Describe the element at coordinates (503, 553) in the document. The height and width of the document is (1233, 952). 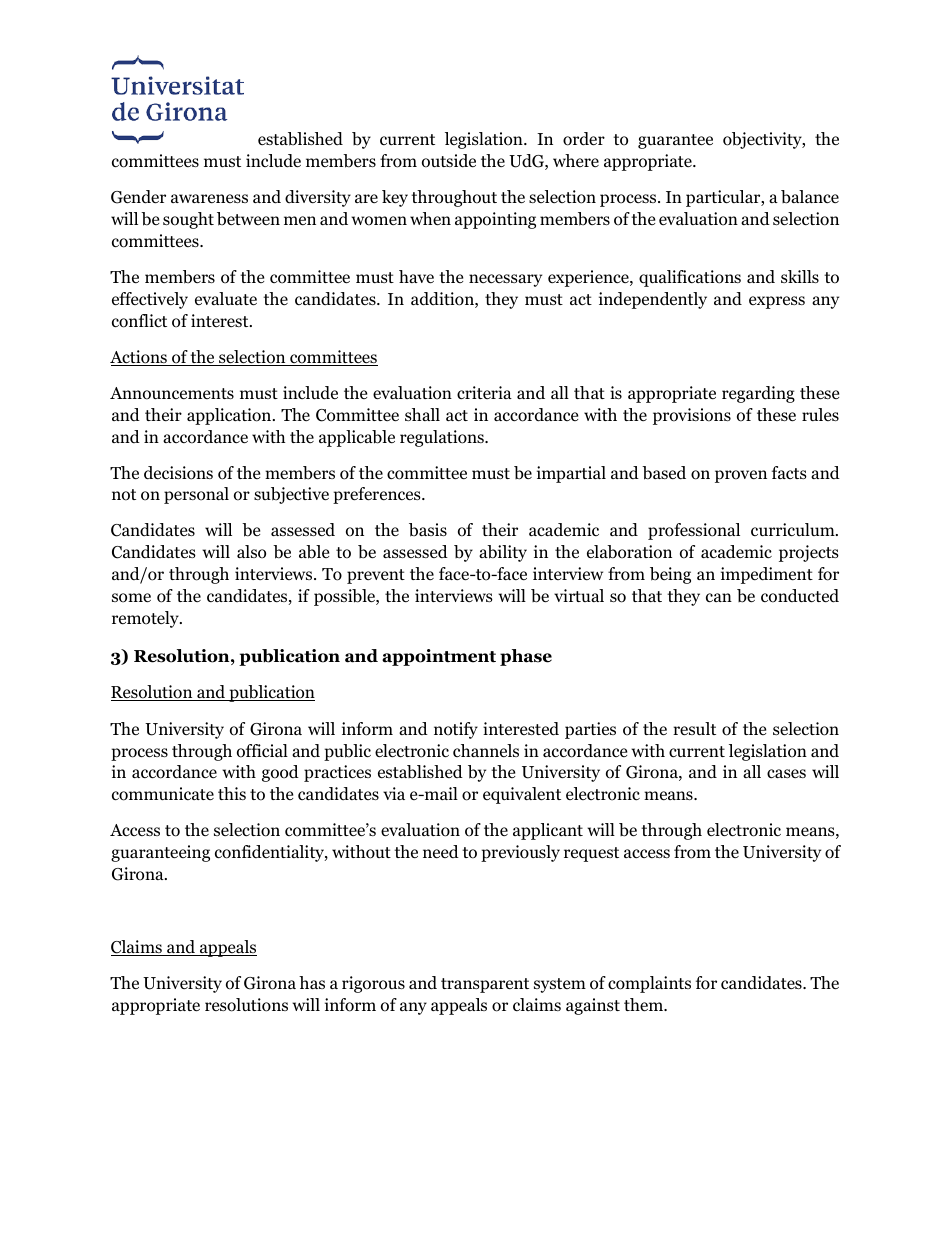
I see `ability` at that location.
